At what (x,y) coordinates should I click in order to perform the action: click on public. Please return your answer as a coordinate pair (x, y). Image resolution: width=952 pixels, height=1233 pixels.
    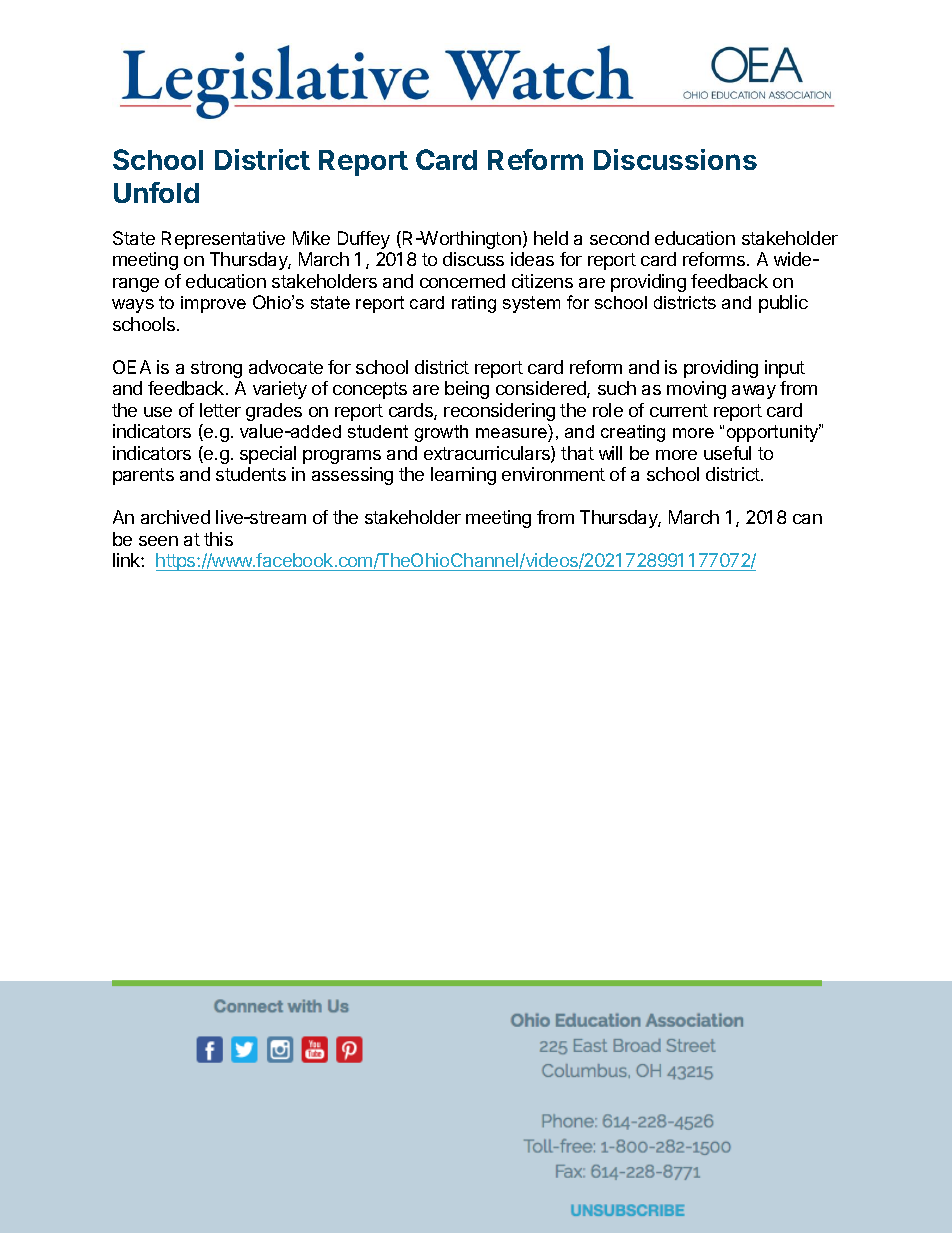
    Looking at the image, I should click on (783, 304).
